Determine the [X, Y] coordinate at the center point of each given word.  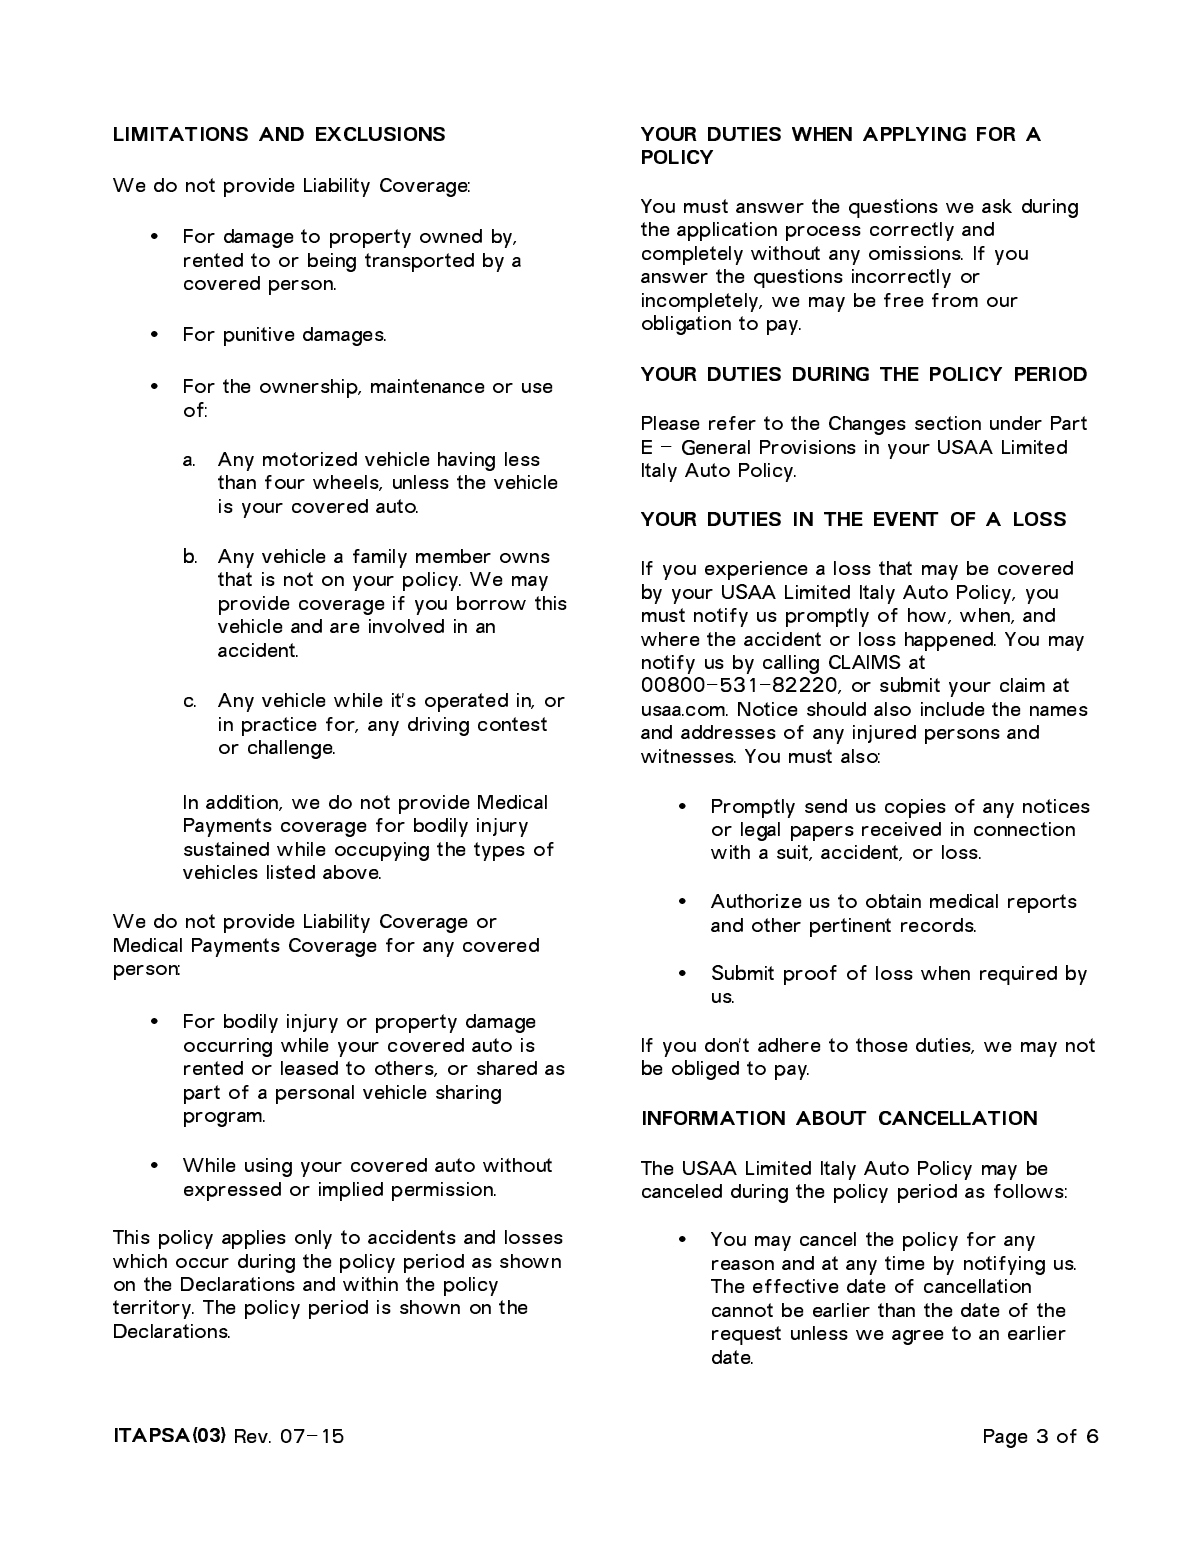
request [746, 1335]
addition [244, 803]
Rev [253, 1436]
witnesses [688, 756]
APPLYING [914, 134]
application [727, 231]
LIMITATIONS [181, 134]
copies [915, 808]
